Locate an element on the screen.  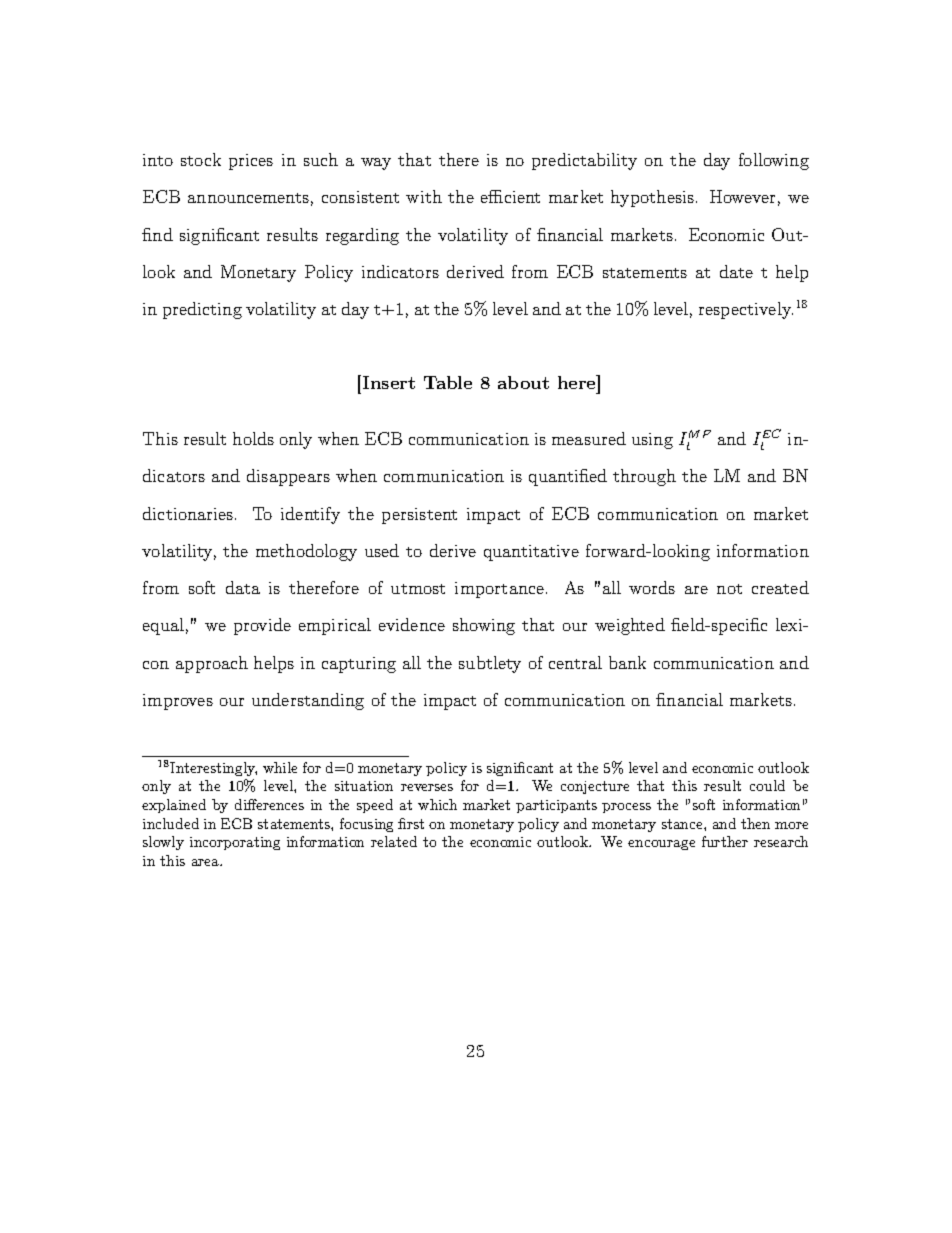
However is located at coordinates (742, 196).
